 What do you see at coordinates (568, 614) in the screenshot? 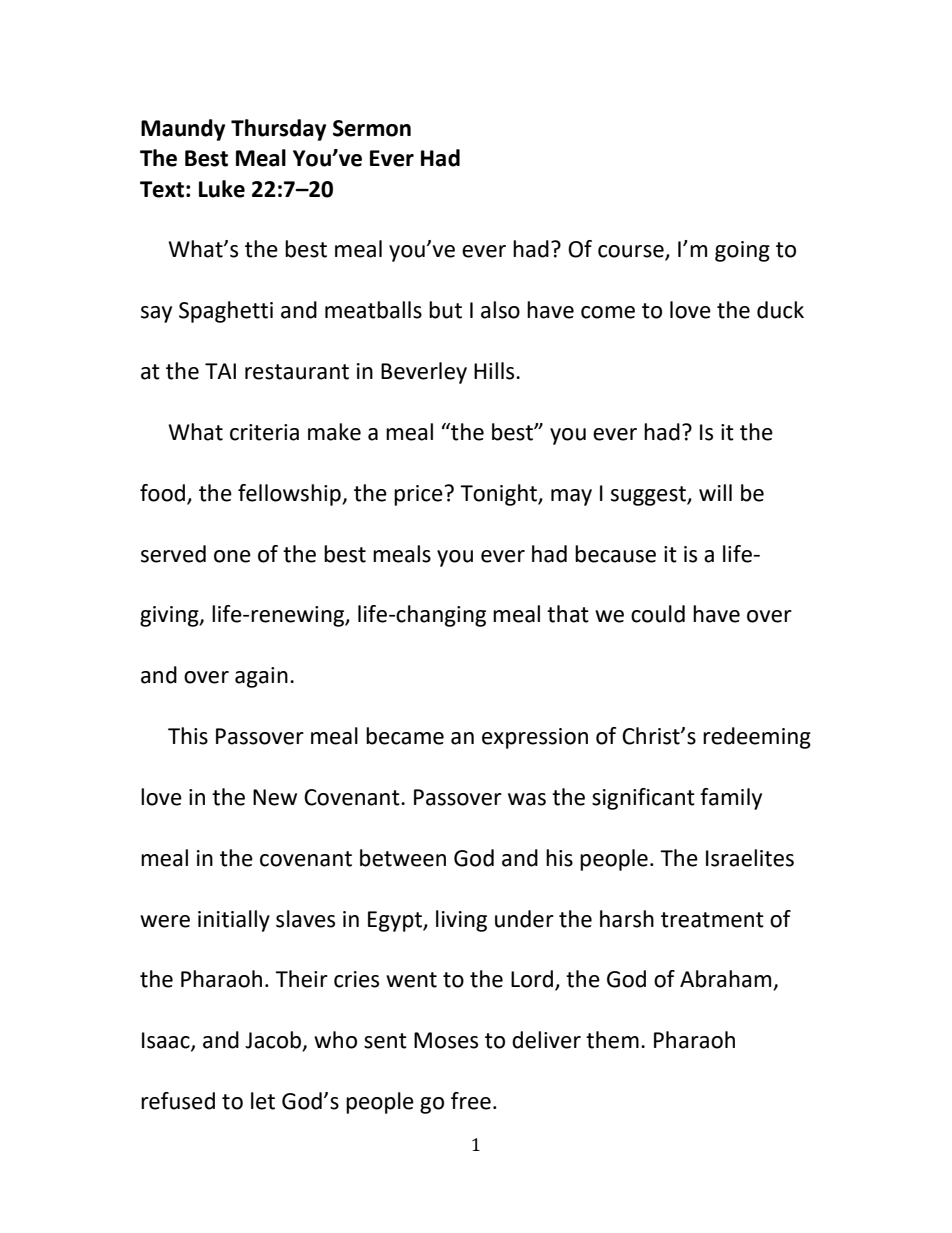
I see `that` at bounding box center [568, 614].
